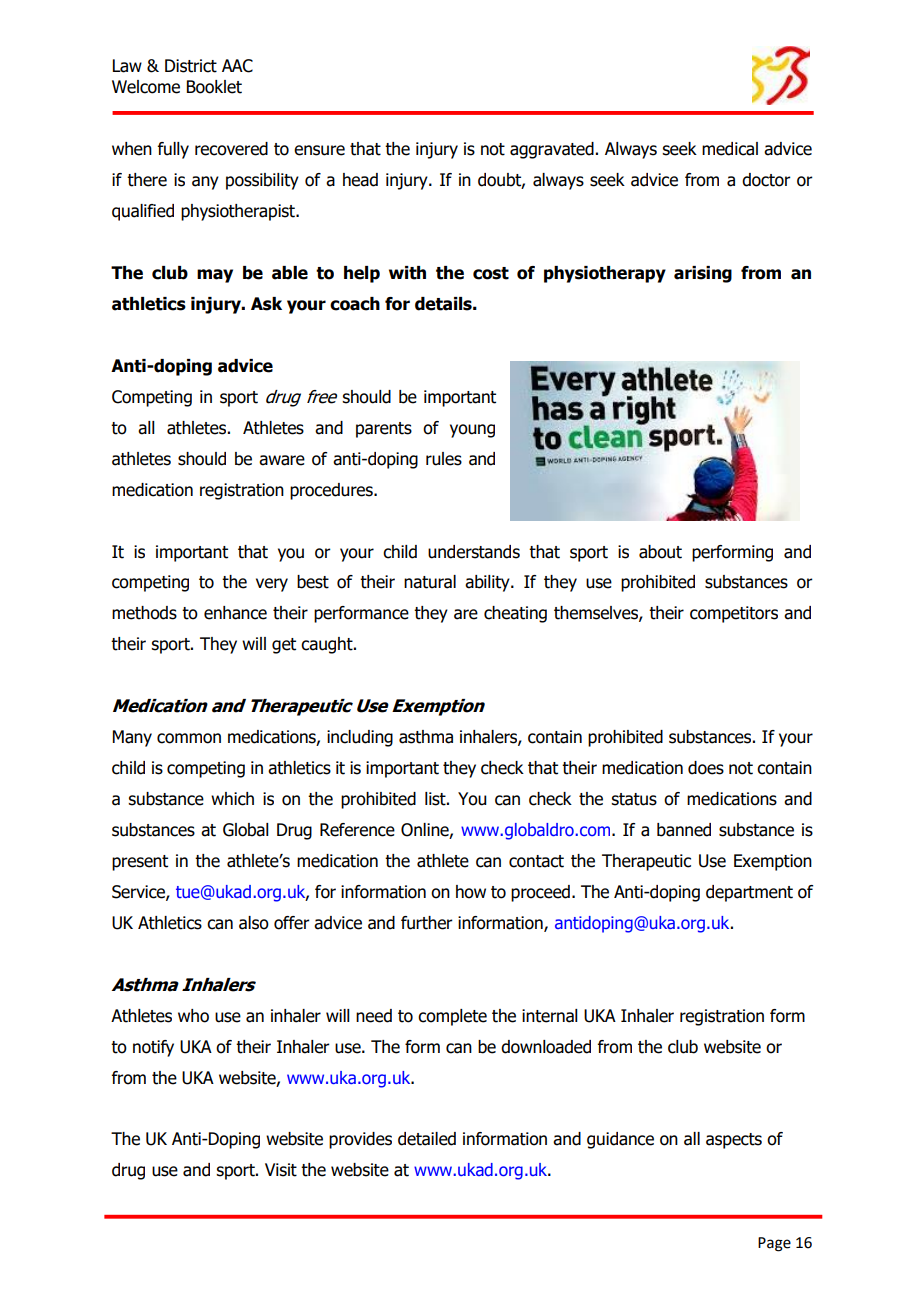 The width and height of the page is (924, 1308). I want to click on medical, so click(730, 149).
